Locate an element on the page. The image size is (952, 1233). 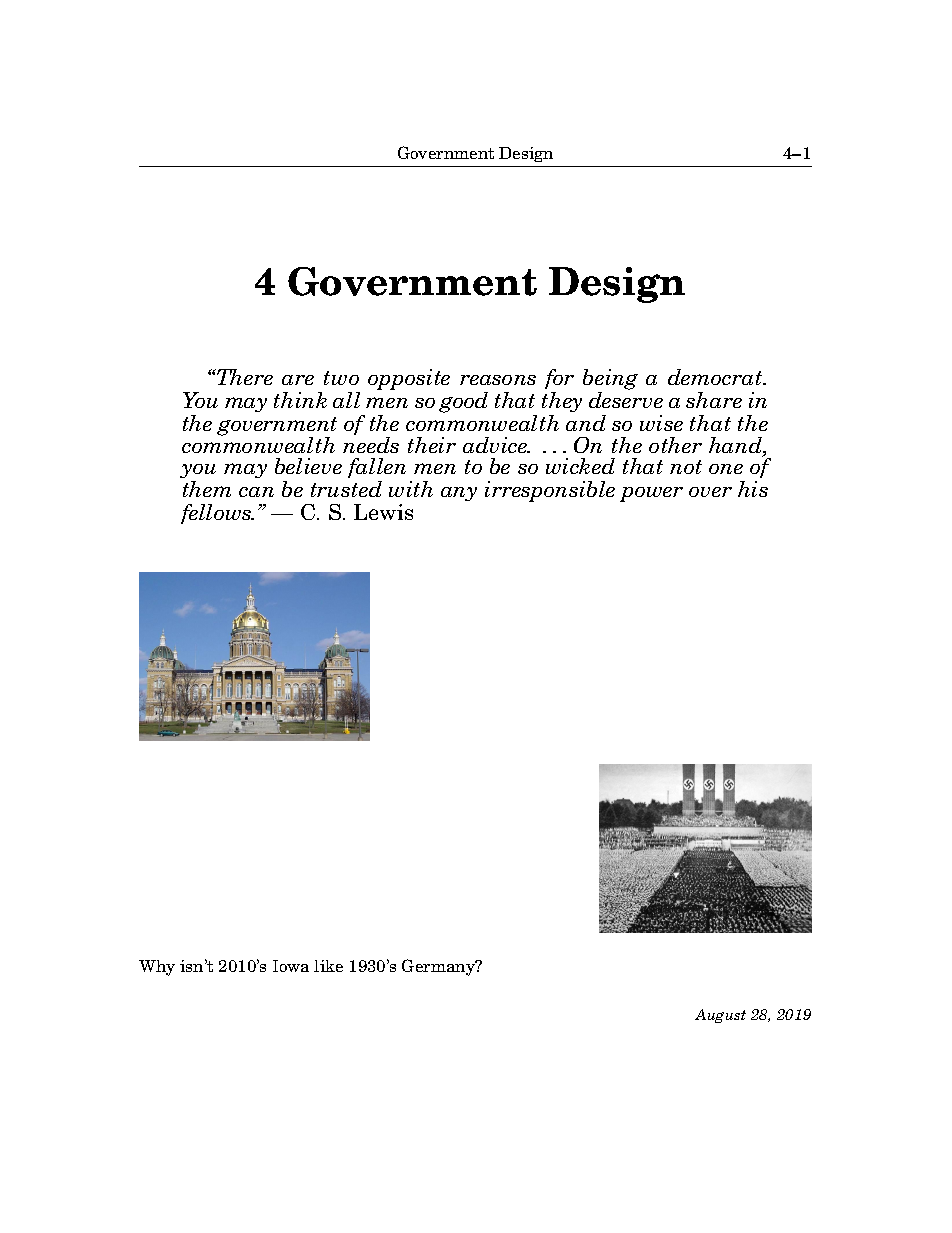
August is located at coordinates (720, 1016).
